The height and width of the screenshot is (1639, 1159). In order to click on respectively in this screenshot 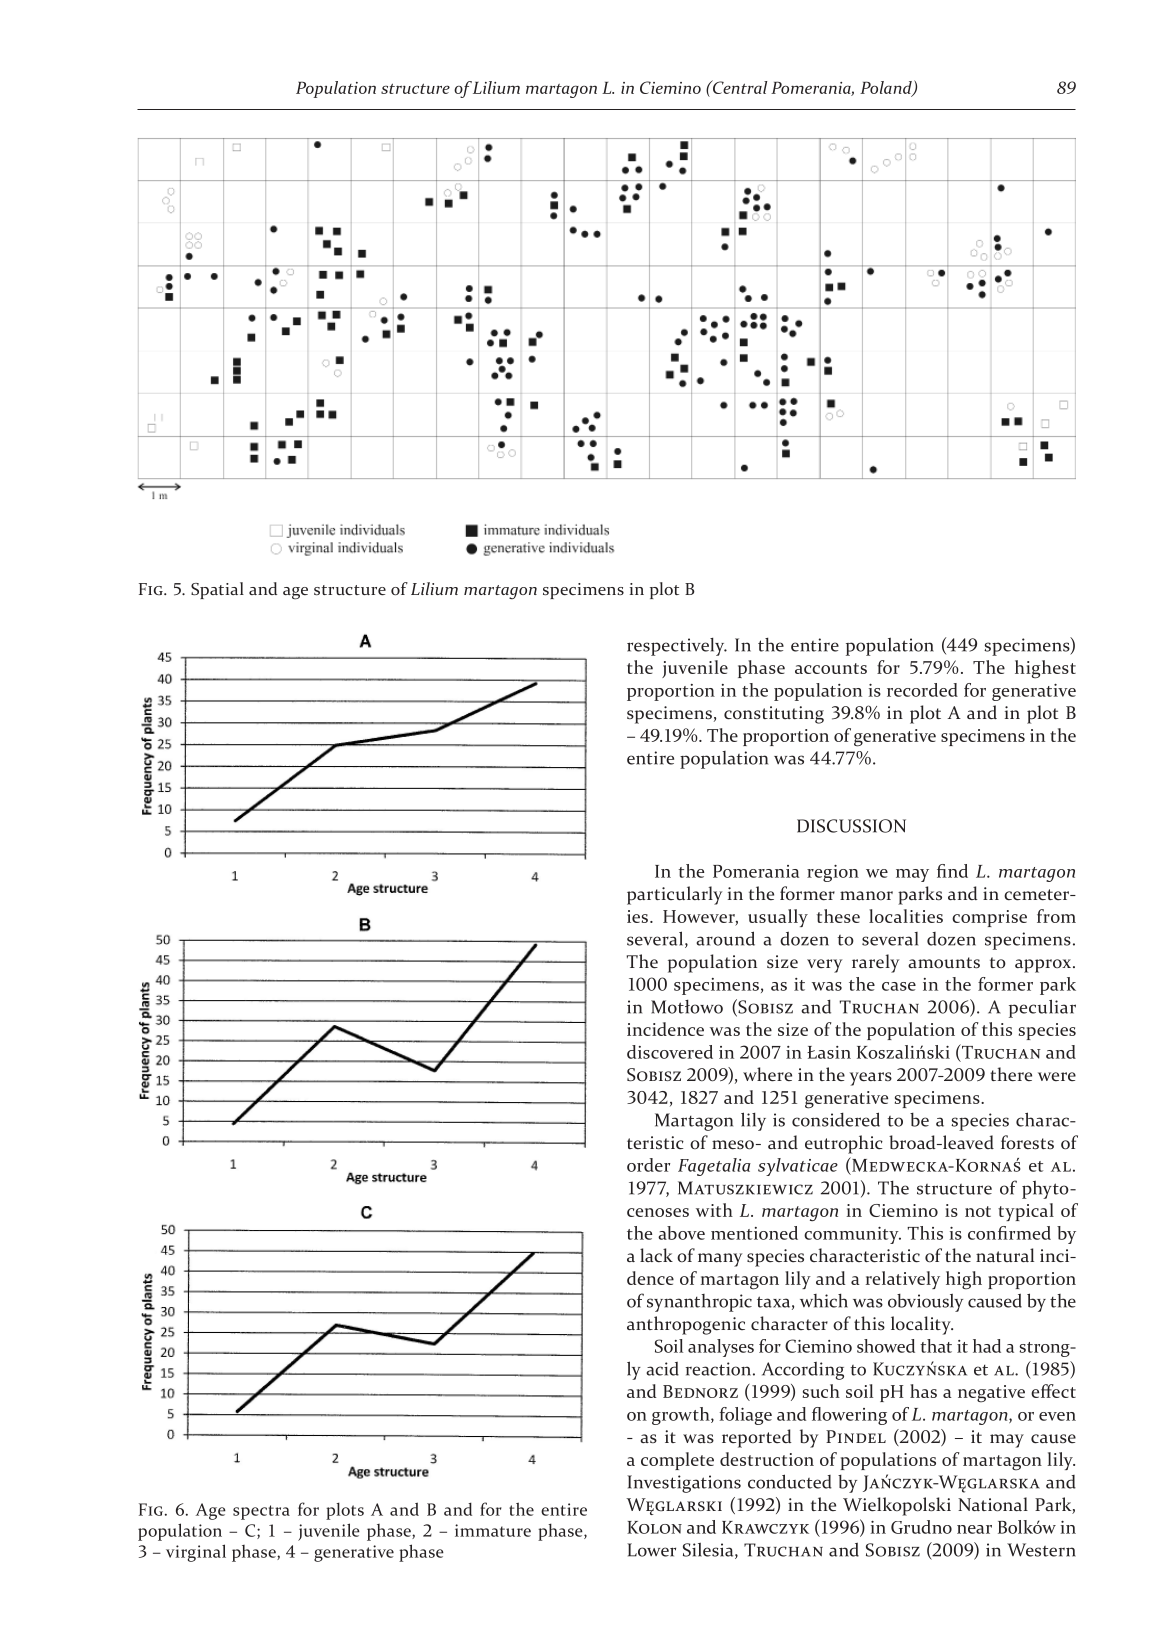, I will do `click(677, 647)`.
